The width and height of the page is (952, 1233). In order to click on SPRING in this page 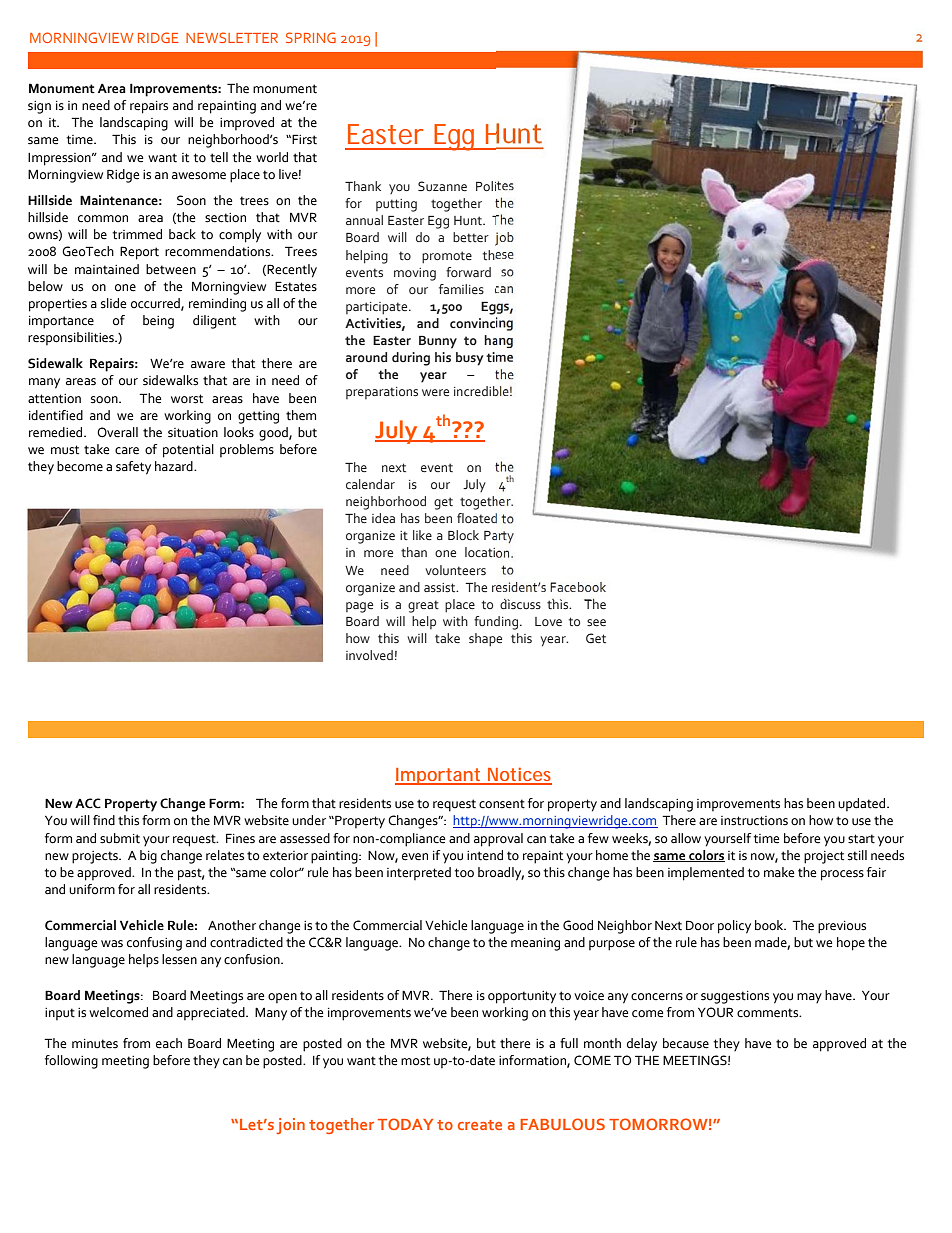, I will do `click(311, 37)`.
